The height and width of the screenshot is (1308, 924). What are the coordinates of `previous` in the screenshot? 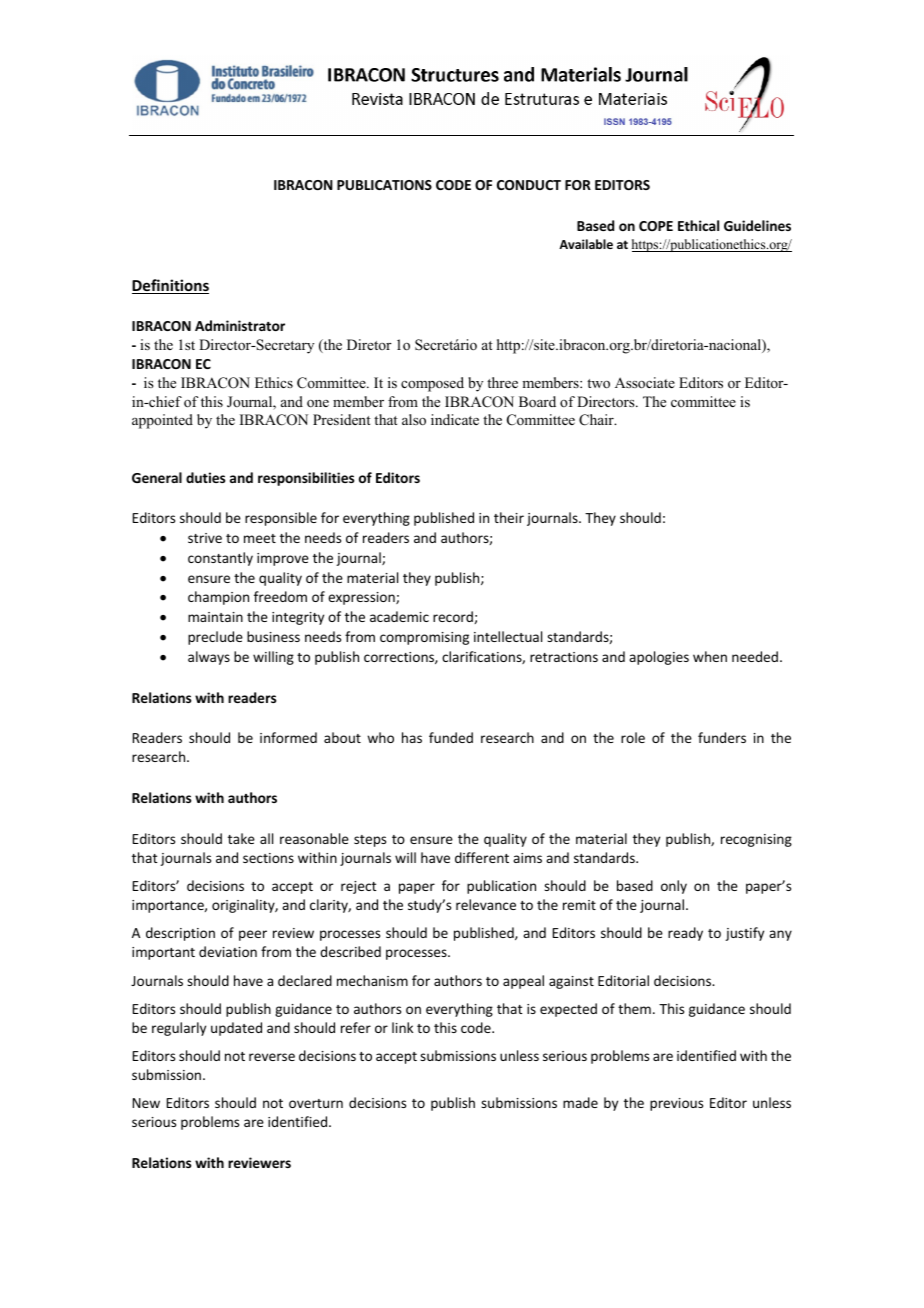 It's located at (676, 1104).
